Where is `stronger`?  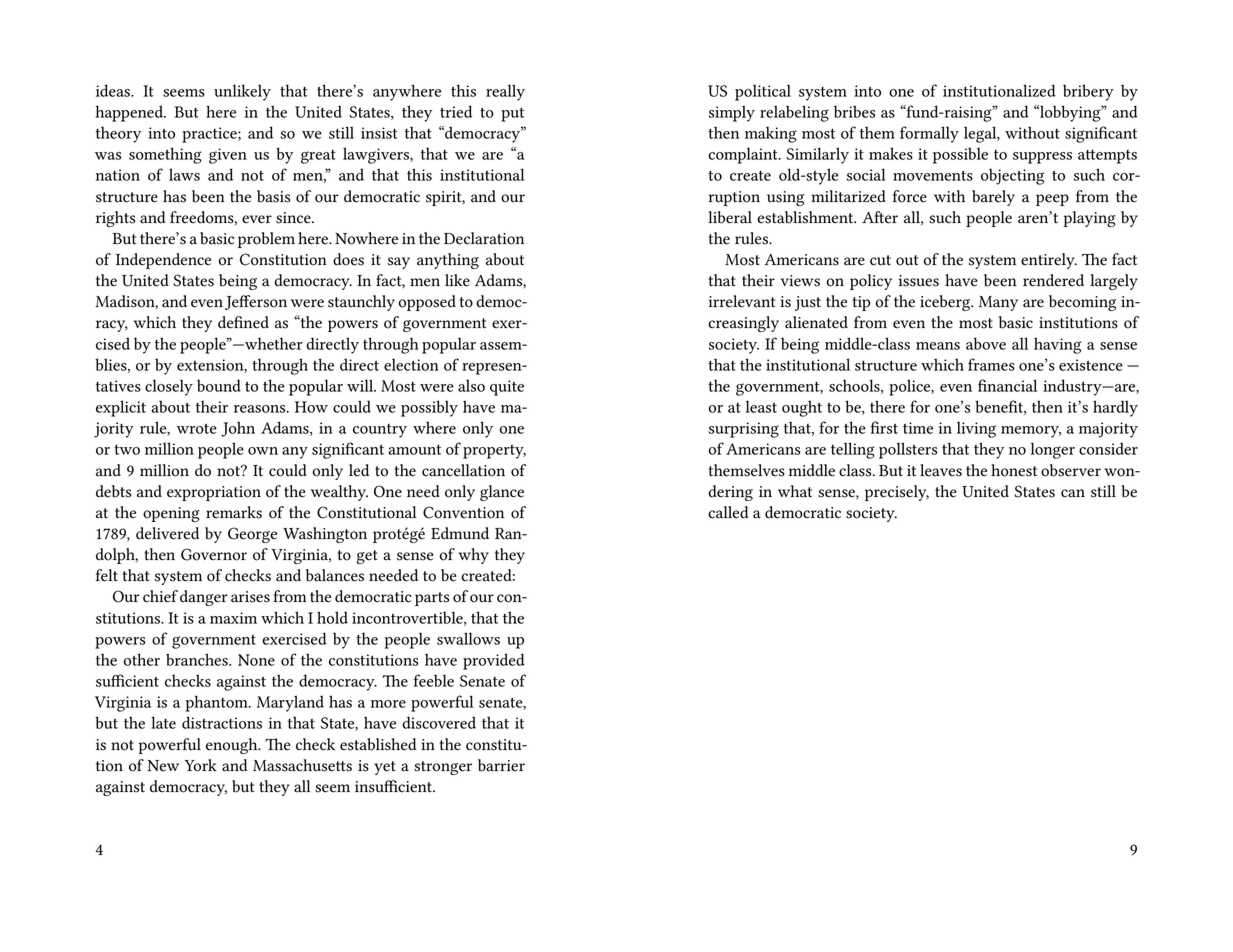 stronger is located at coordinates (443, 768).
